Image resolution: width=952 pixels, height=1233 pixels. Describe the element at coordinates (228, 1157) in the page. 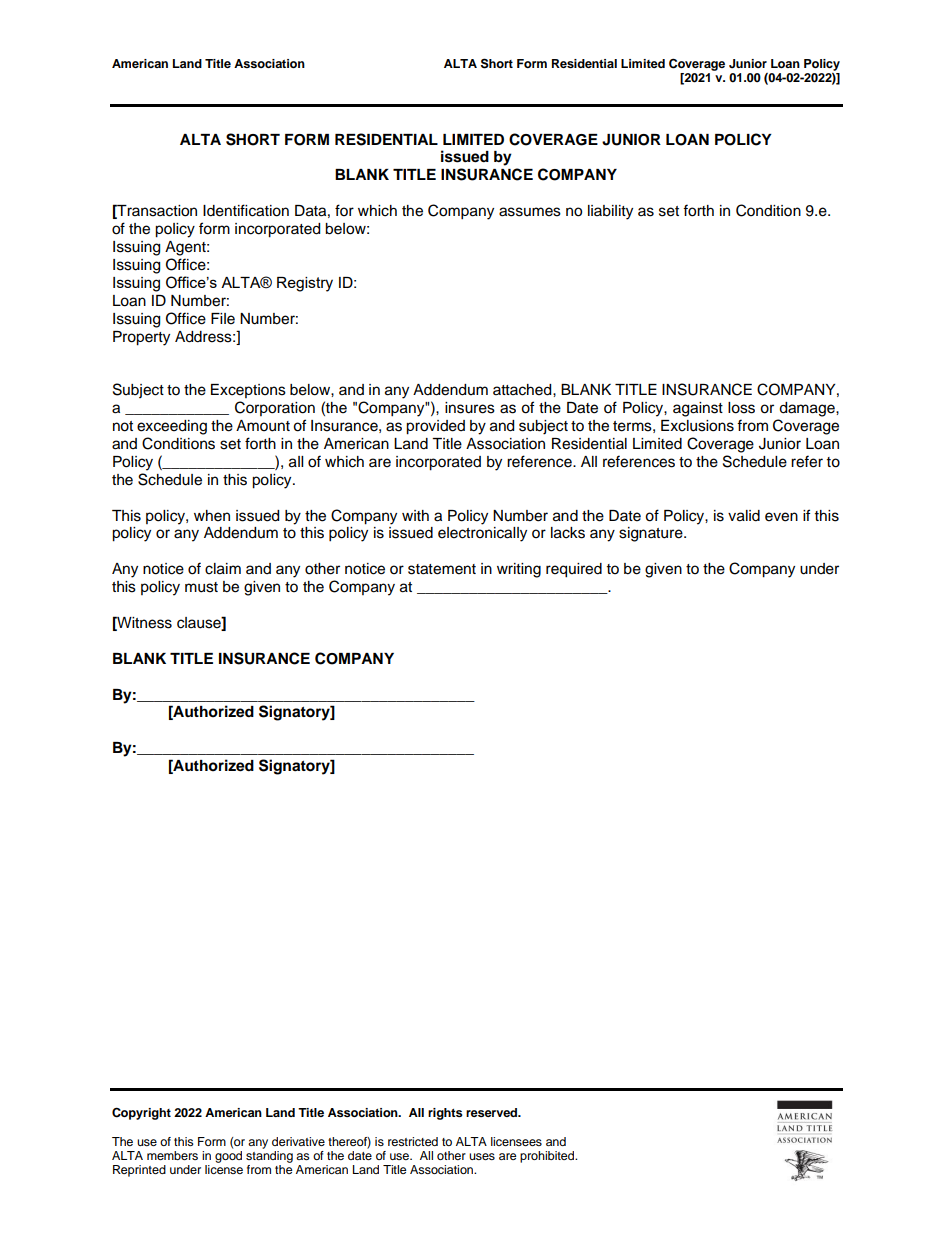

I see `good` at that location.
